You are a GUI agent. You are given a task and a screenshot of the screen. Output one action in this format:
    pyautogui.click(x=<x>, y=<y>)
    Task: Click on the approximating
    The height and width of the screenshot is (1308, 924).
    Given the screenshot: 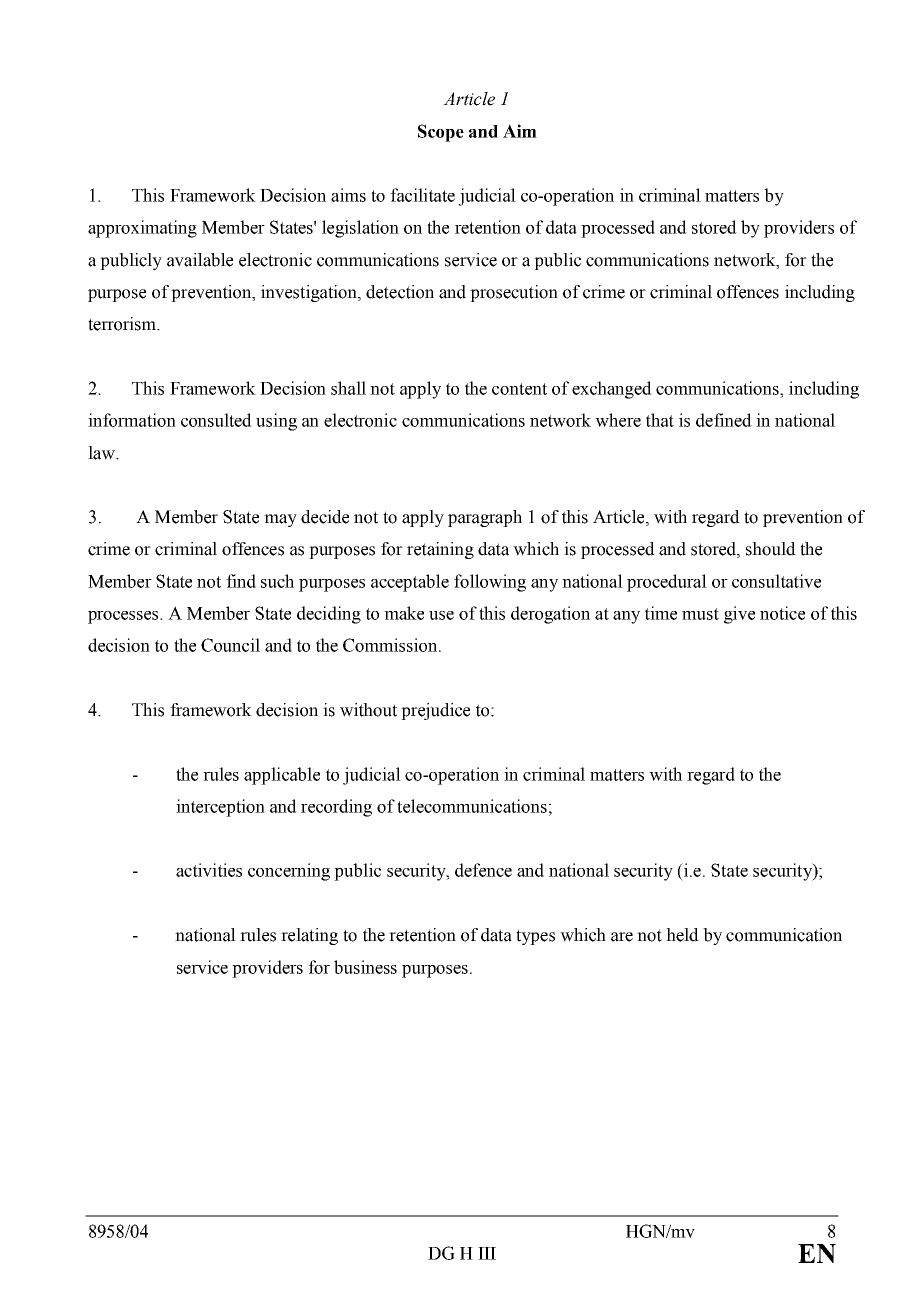 What is the action you would take?
    pyautogui.click(x=142, y=229)
